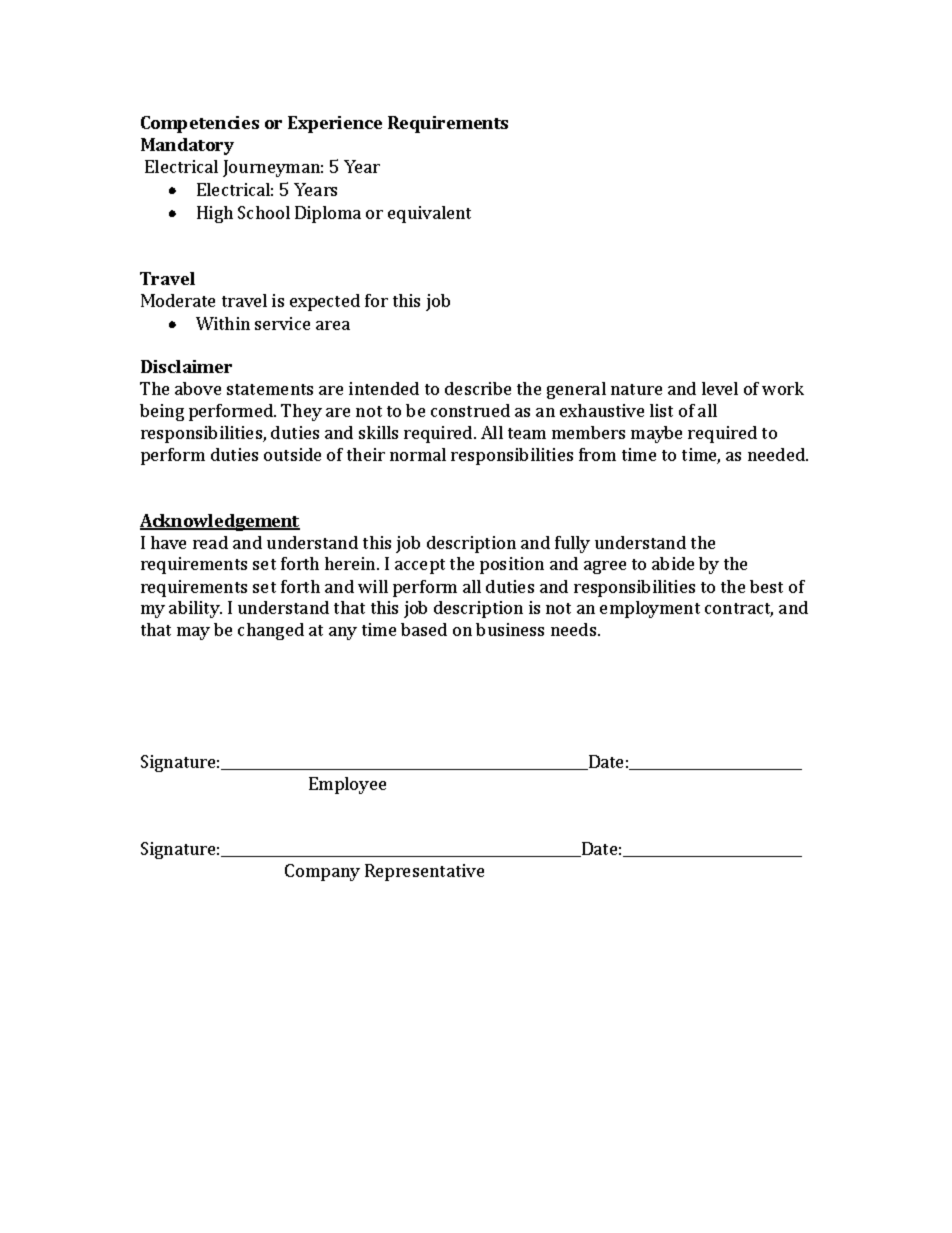 The image size is (952, 1233). What do you see at coordinates (424, 872) in the page?
I see `Representative` at bounding box center [424, 872].
